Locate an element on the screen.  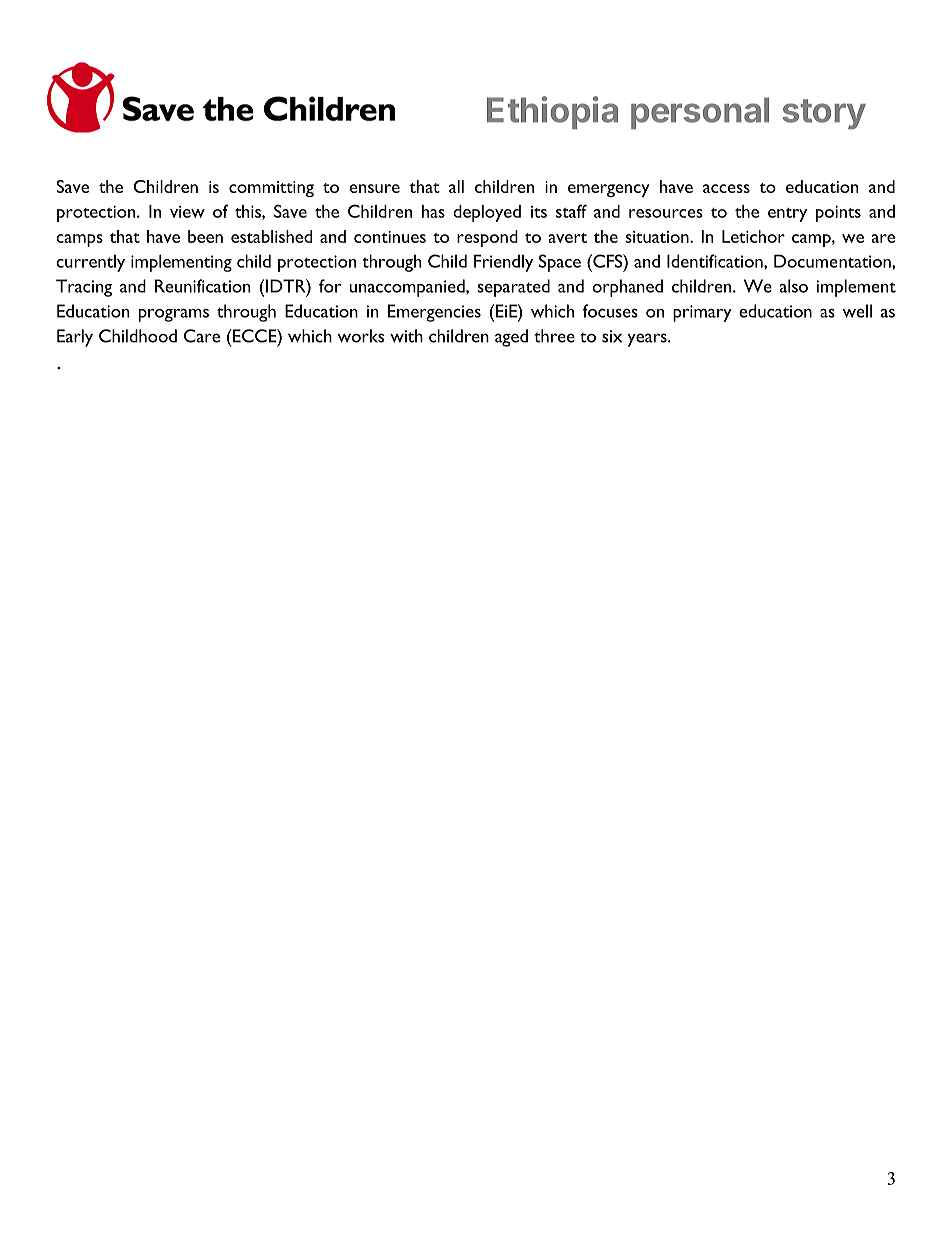
been is located at coordinates (205, 236).
